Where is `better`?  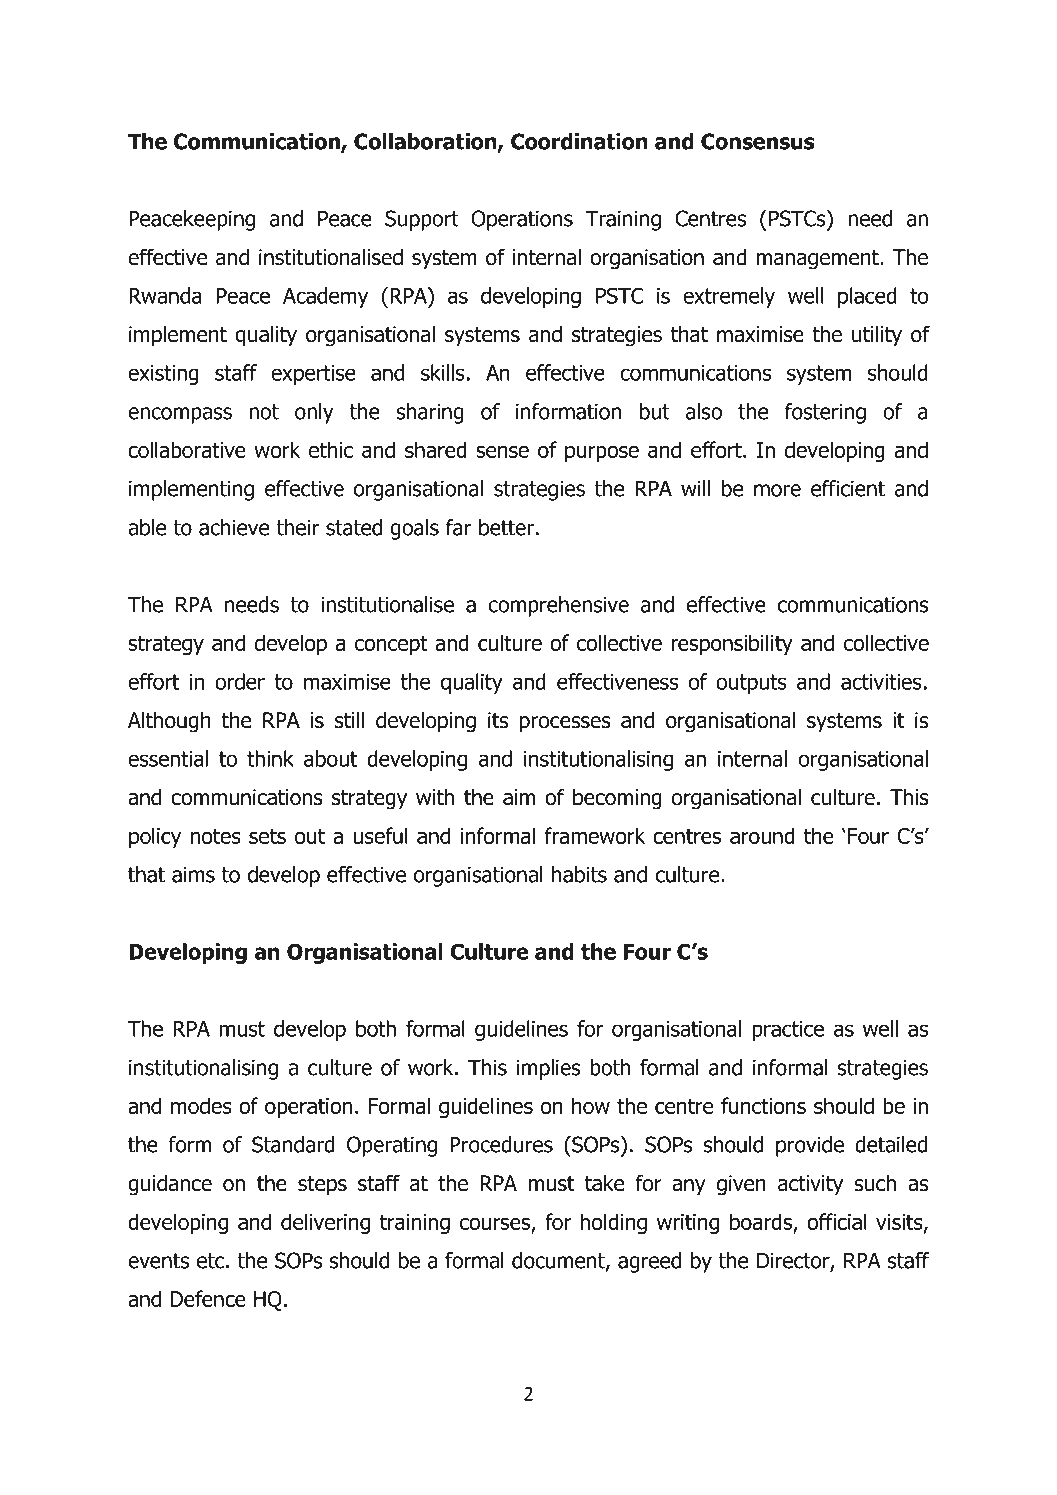 better is located at coordinates (506, 527).
